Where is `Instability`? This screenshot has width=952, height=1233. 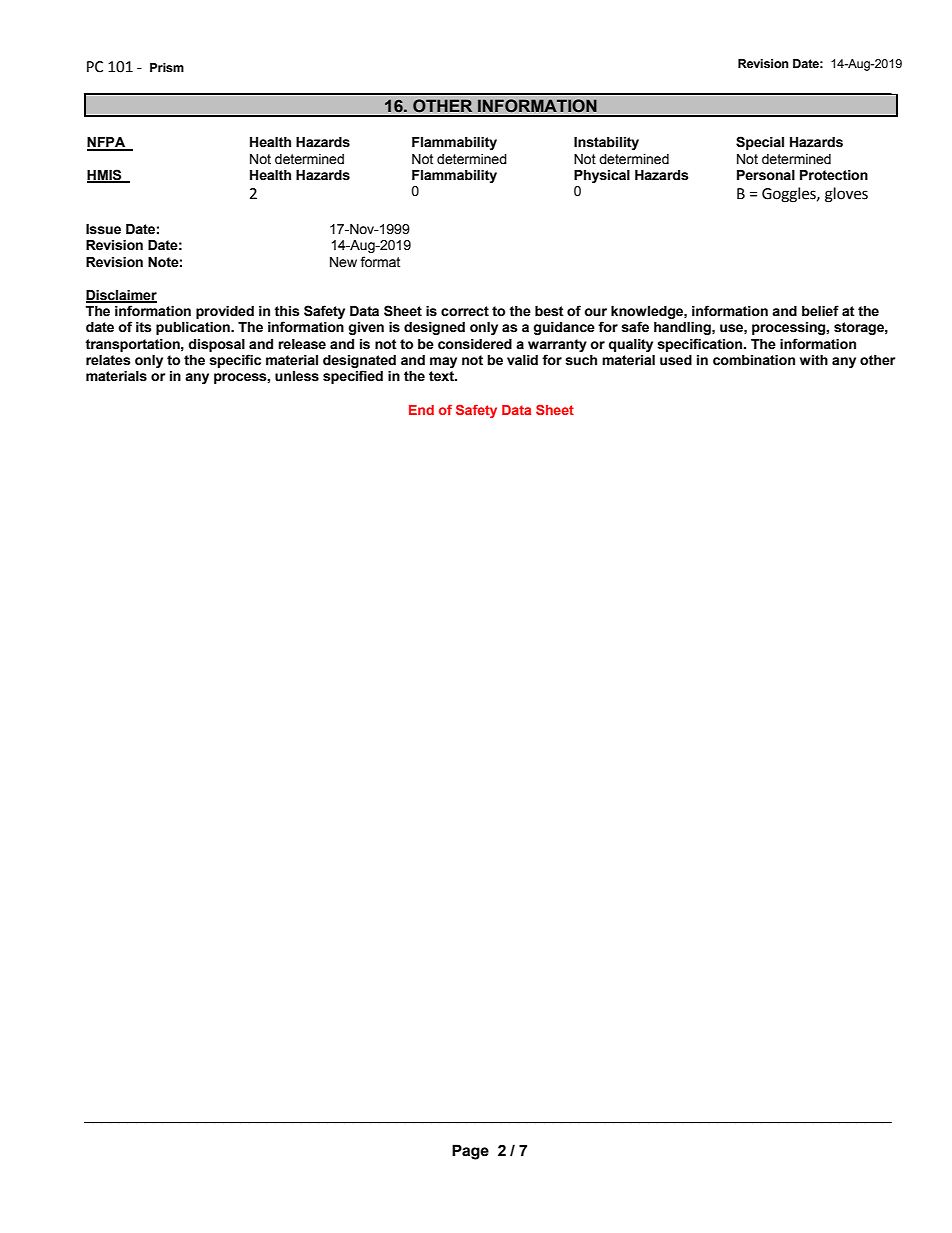
Instability is located at coordinates (606, 143).
